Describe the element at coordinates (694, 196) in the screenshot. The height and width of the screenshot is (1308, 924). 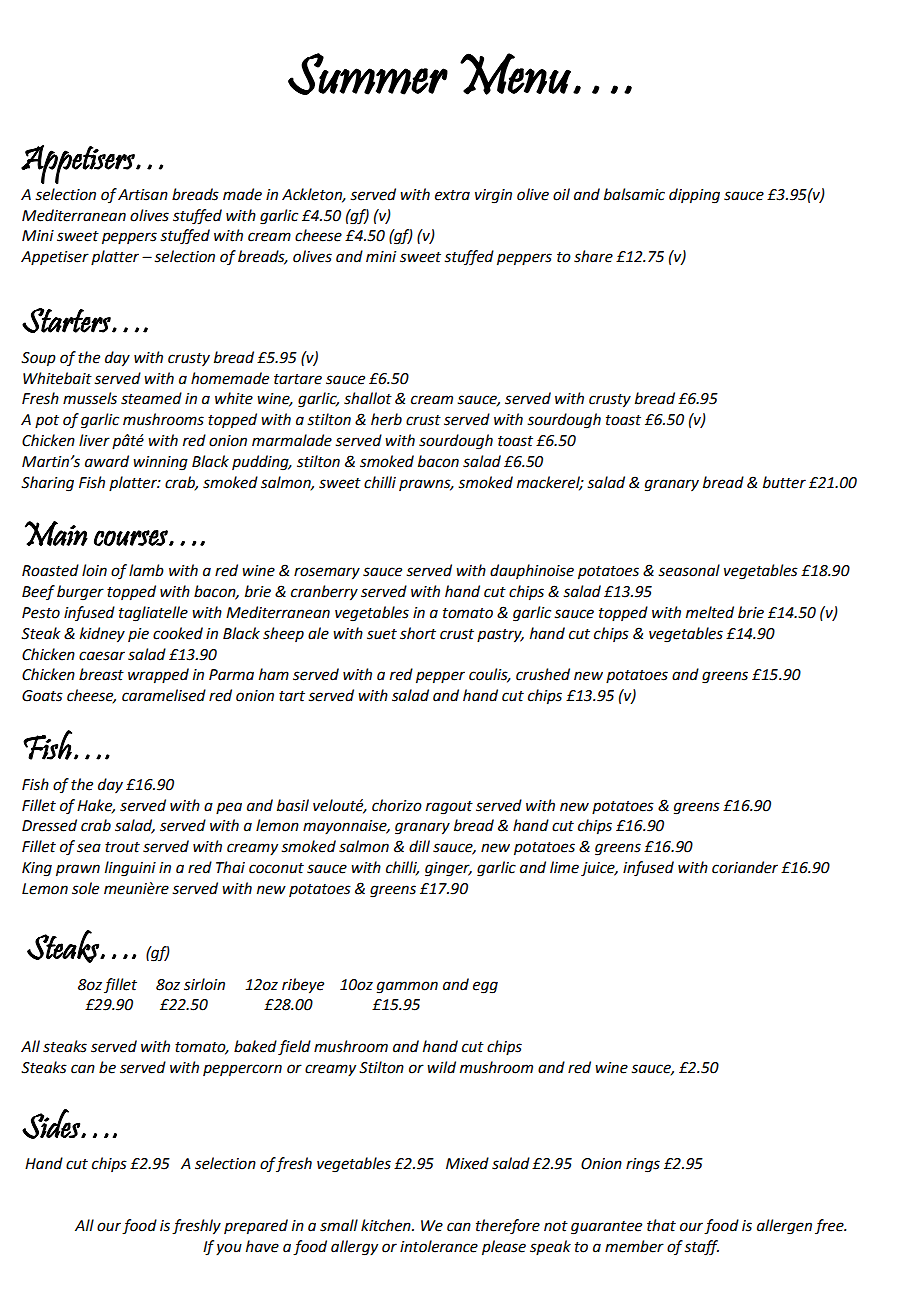
I see `dipping` at that location.
